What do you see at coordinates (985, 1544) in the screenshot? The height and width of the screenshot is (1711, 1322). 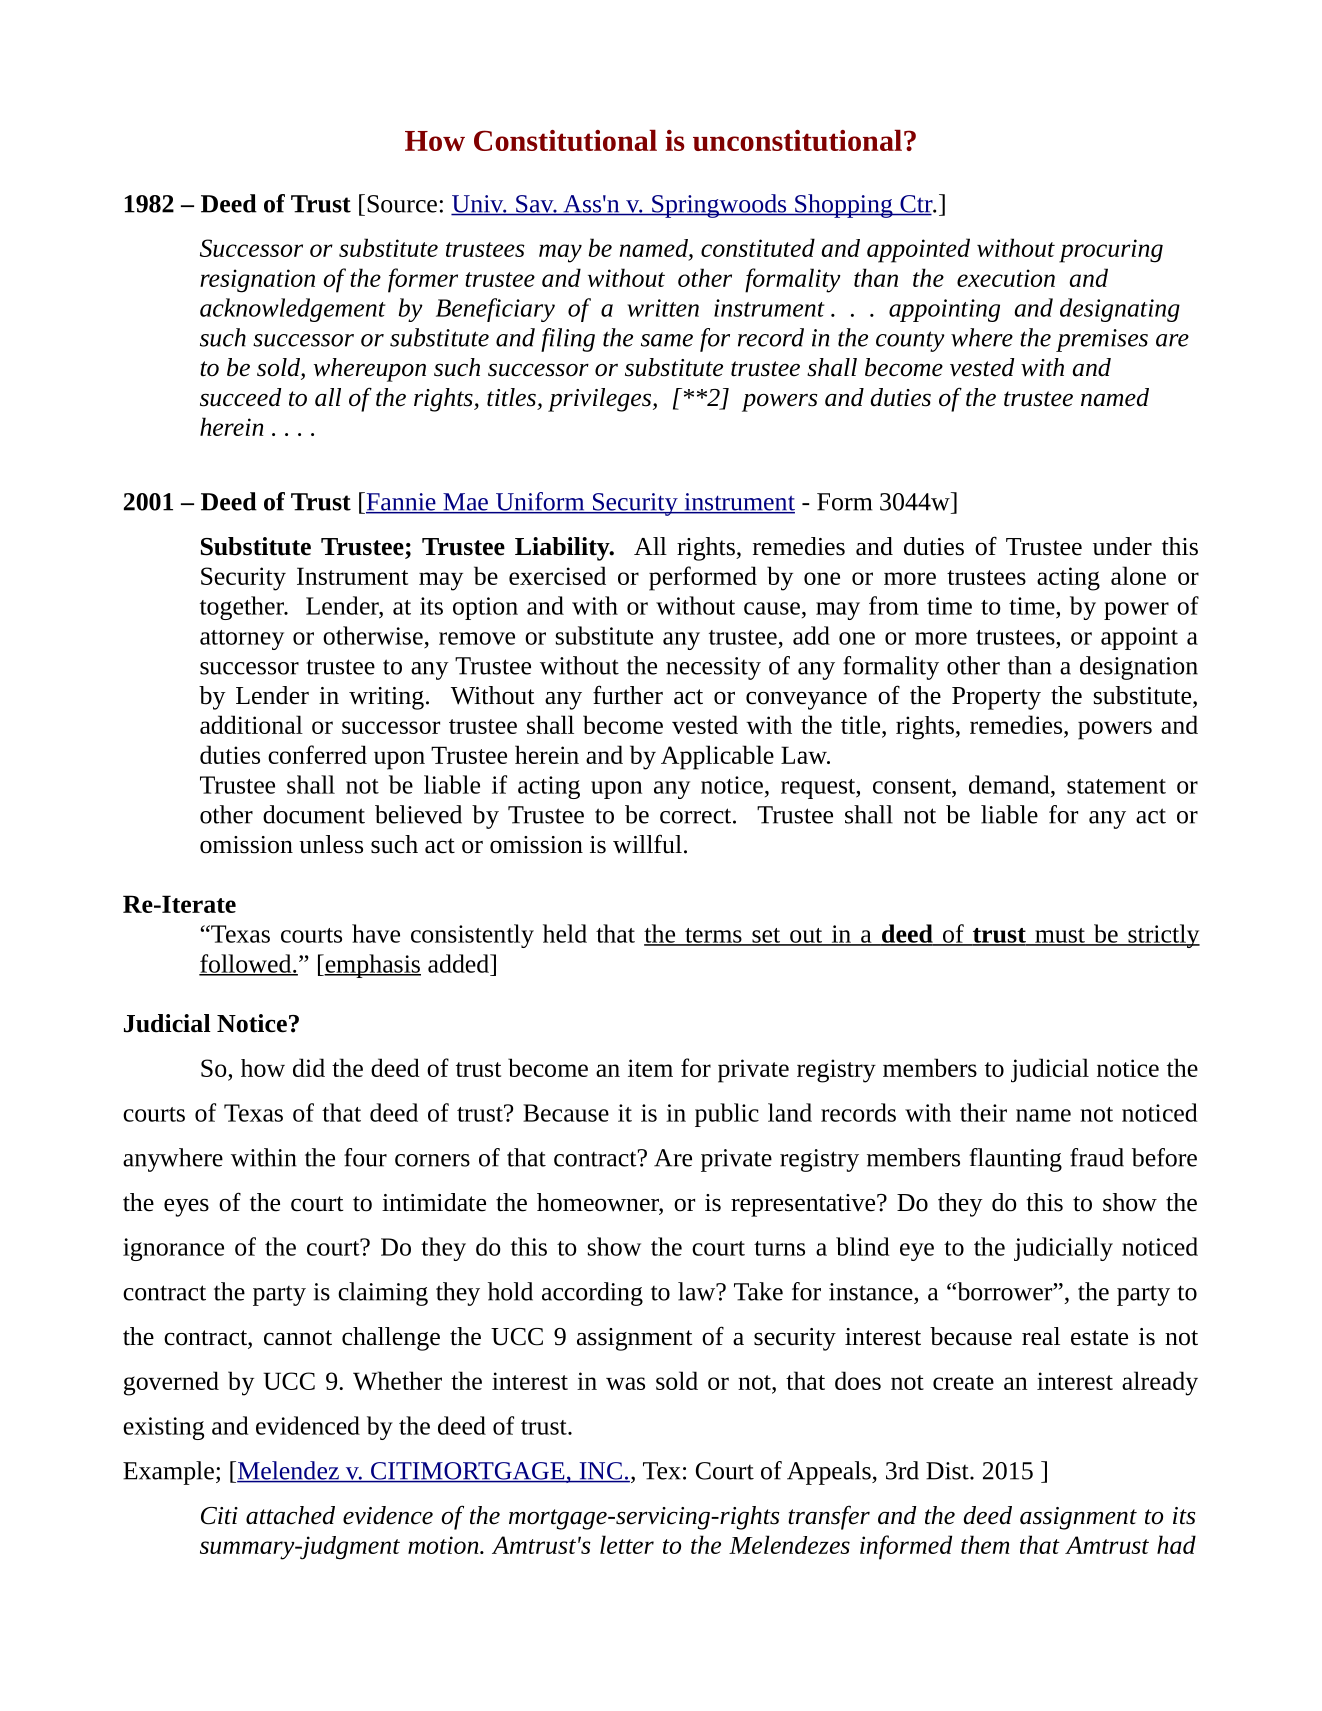 I see `them` at bounding box center [985, 1544].
